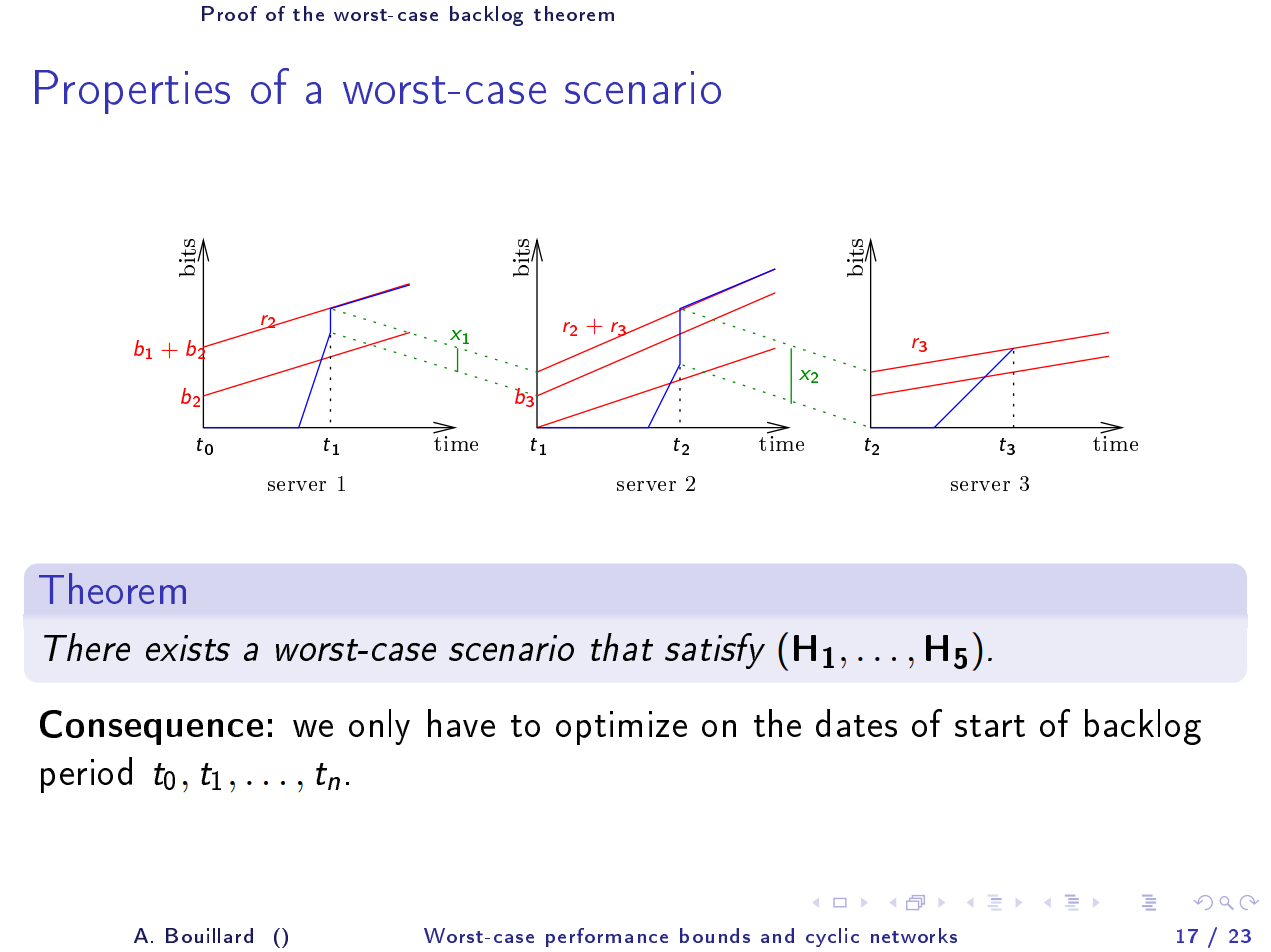  I want to click on satisfy, so click(715, 651).
